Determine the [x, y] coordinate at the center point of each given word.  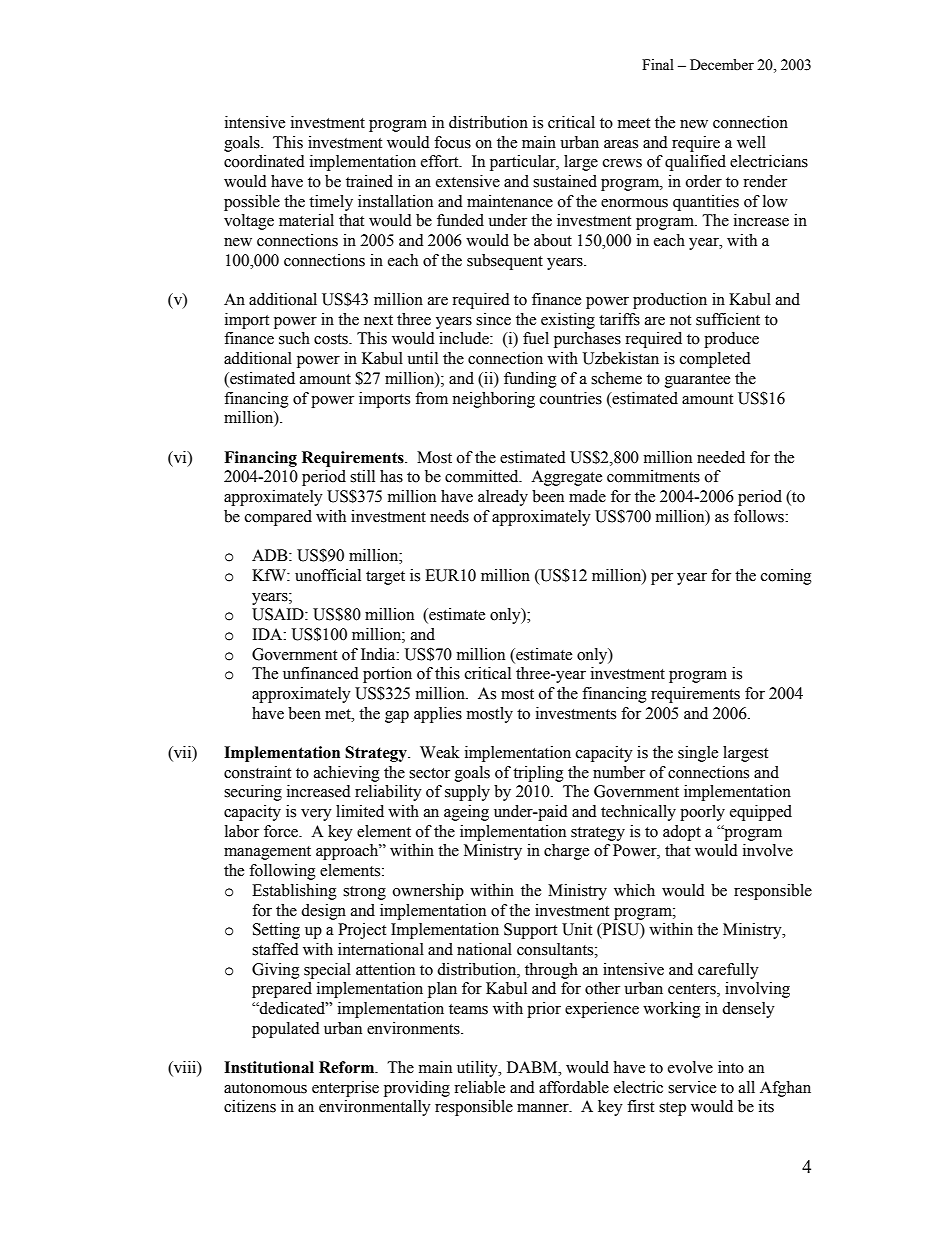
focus [452, 142]
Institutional [269, 1067]
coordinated [264, 161]
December [722, 65]
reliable [479, 1087]
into [731, 1067]
